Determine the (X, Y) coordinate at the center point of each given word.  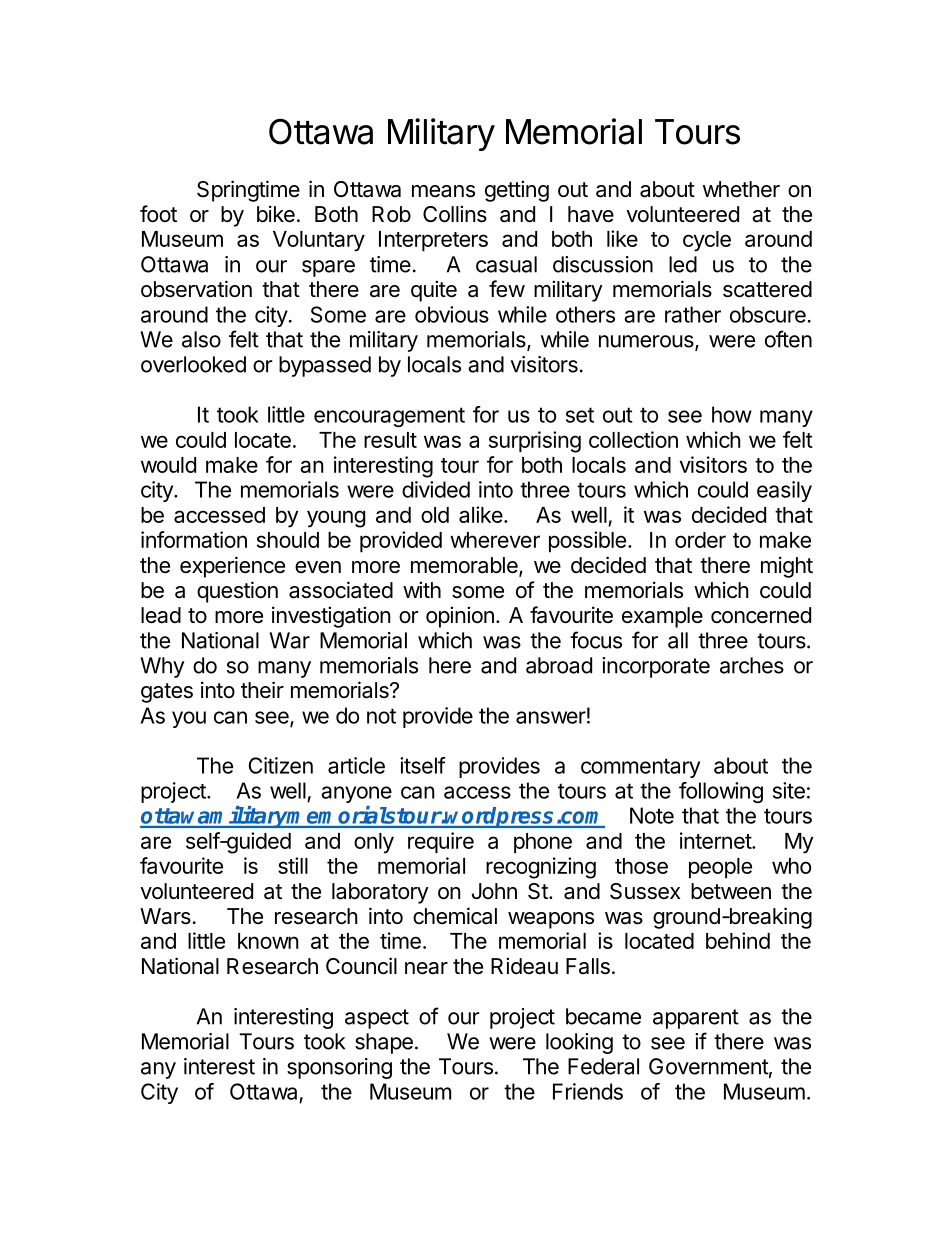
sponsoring (339, 1068)
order (700, 540)
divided (436, 489)
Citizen (281, 765)
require (441, 843)
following (721, 792)
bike (276, 214)
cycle (707, 241)
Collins (455, 214)
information (194, 539)
